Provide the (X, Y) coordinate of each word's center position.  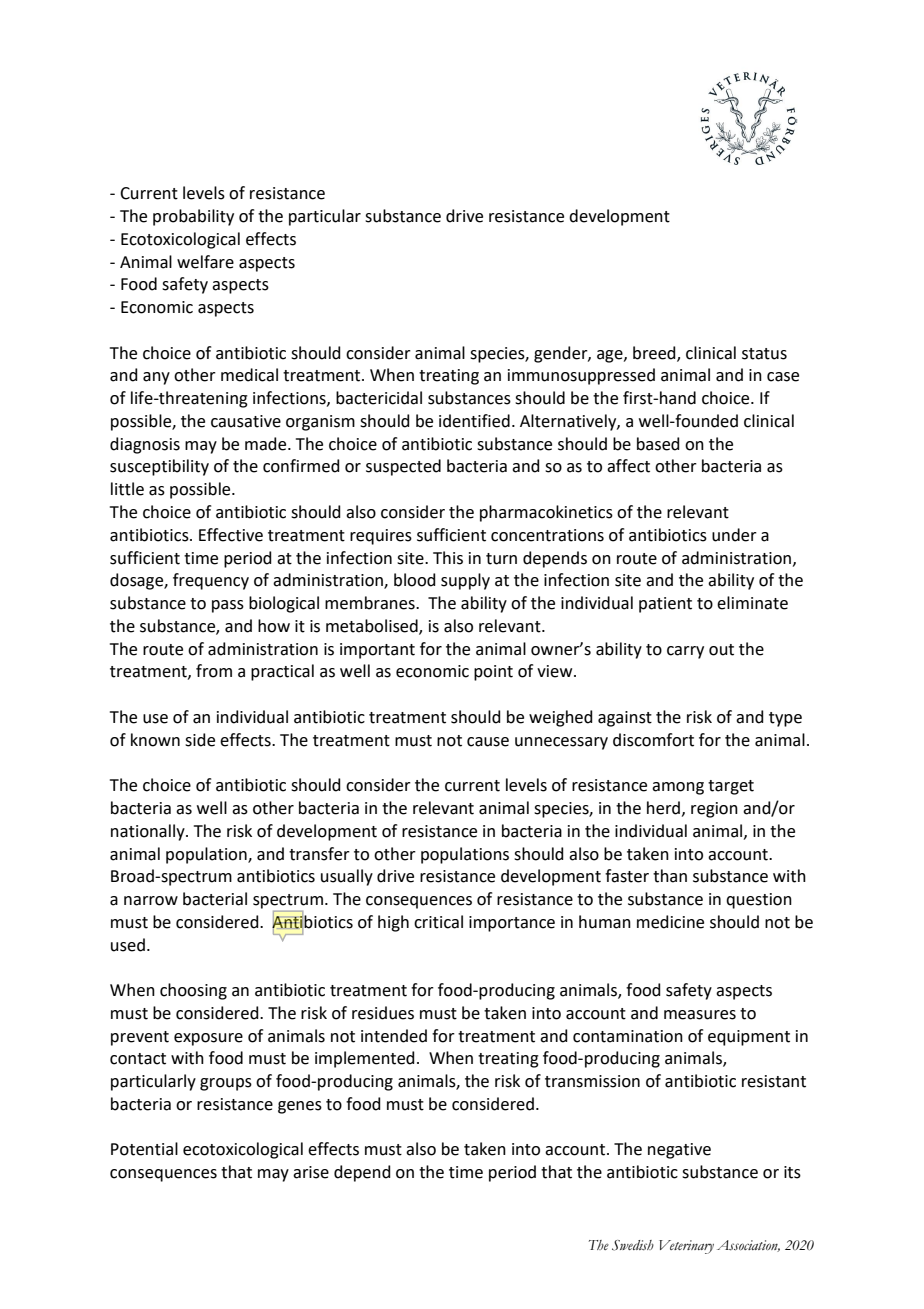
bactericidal (379, 398)
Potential (144, 1149)
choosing (193, 991)
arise (311, 1172)
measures (700, 1015)
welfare (205, 262)
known (155, 740)
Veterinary (686, 1247)
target (731, 787)
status (764, 354)
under (734, 535)
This (448, 558)
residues (383, 1013)
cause (488, 742)
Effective (231, 535)
